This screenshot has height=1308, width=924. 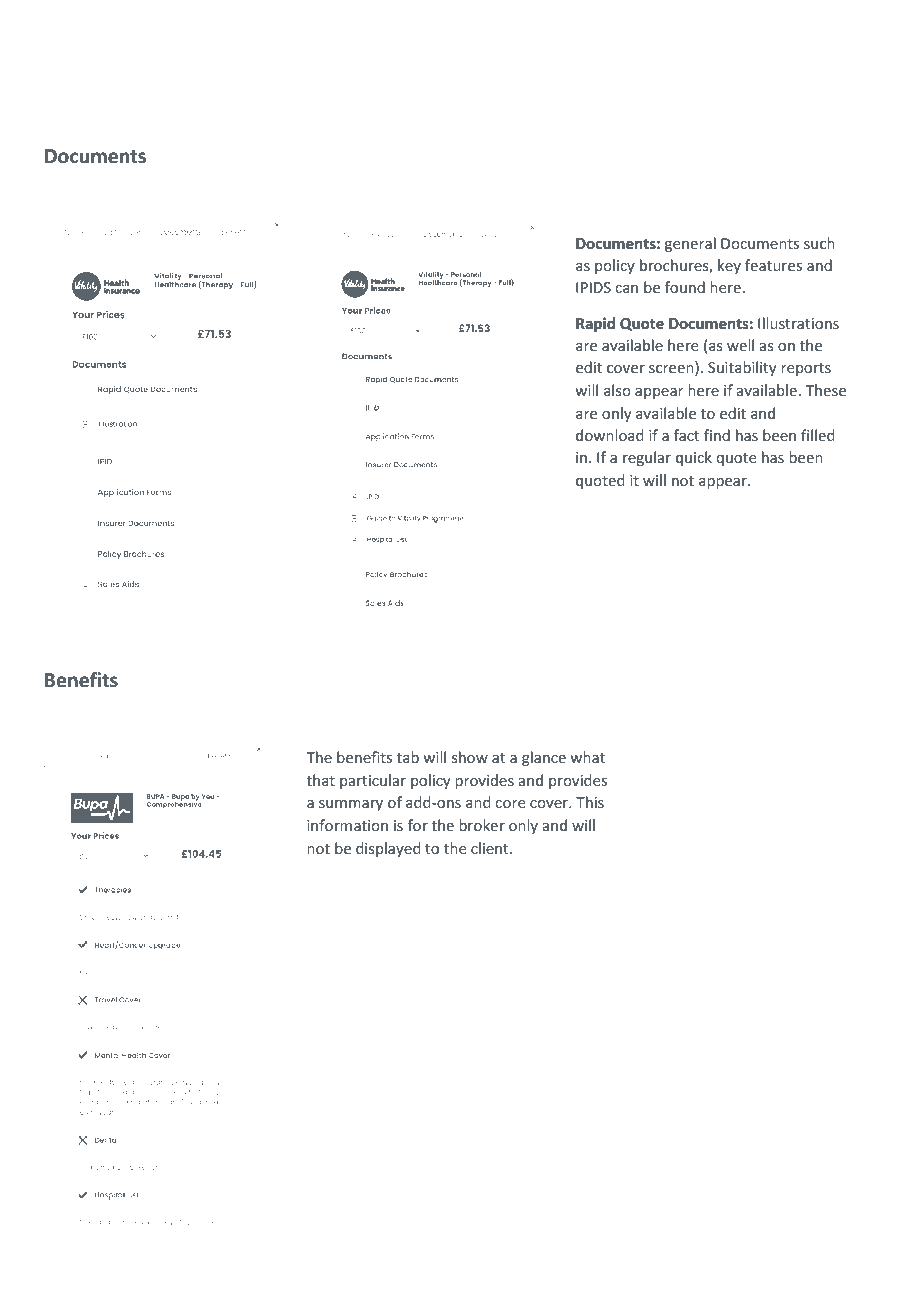 I want to click on Rapid, so click(x=595, y=324).
